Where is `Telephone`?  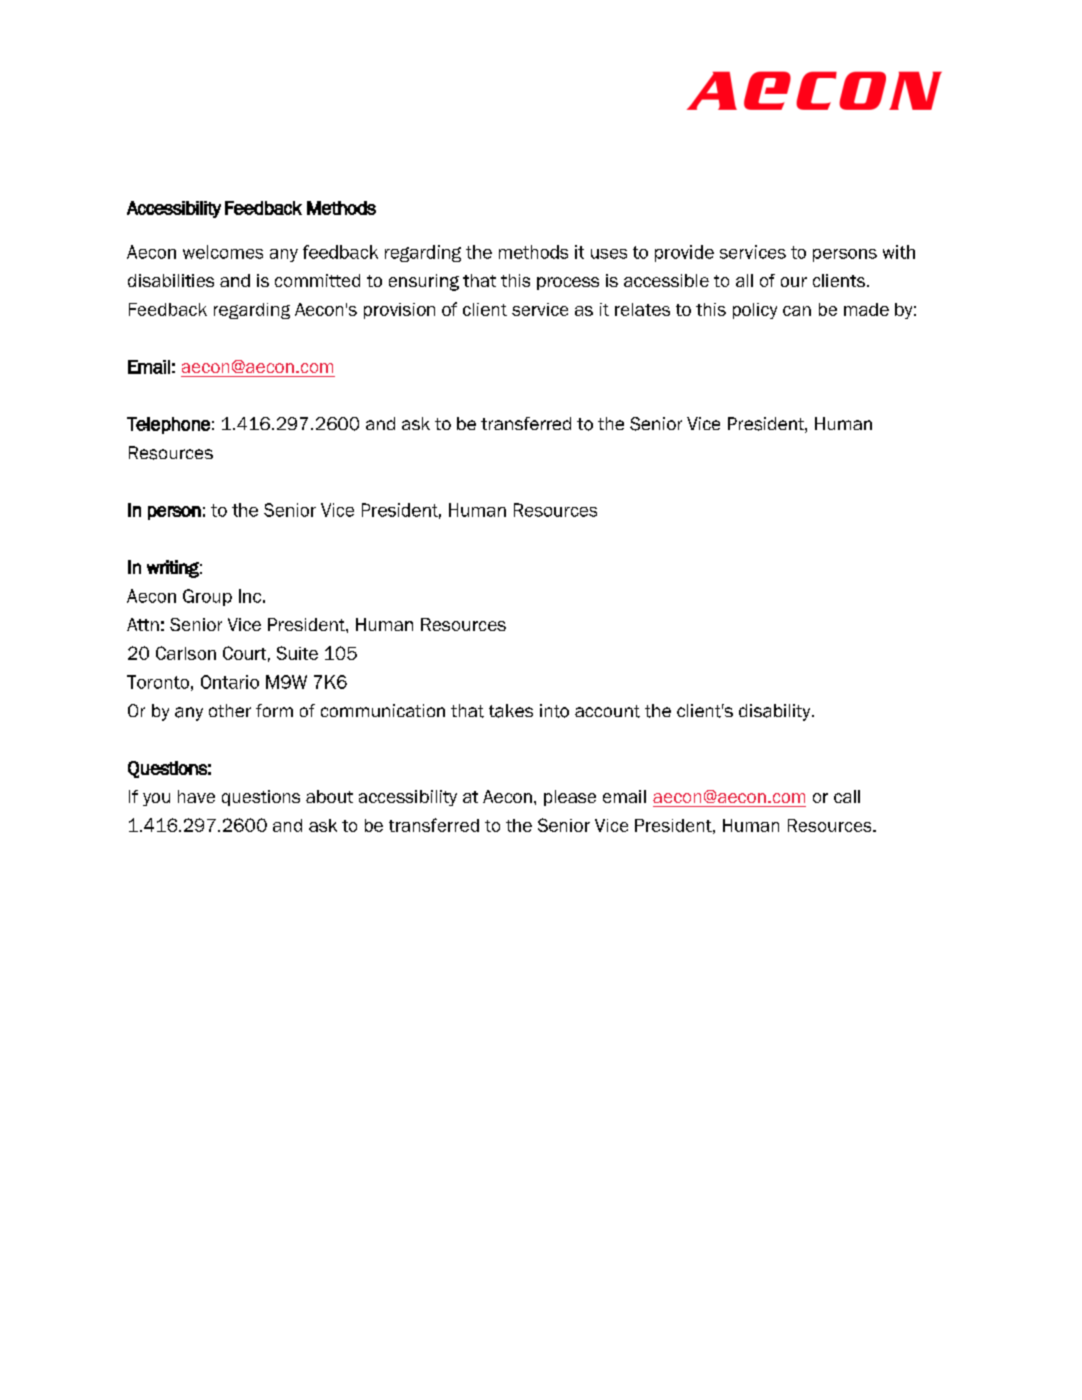 Telephone is located at coordinates (168, 425).
